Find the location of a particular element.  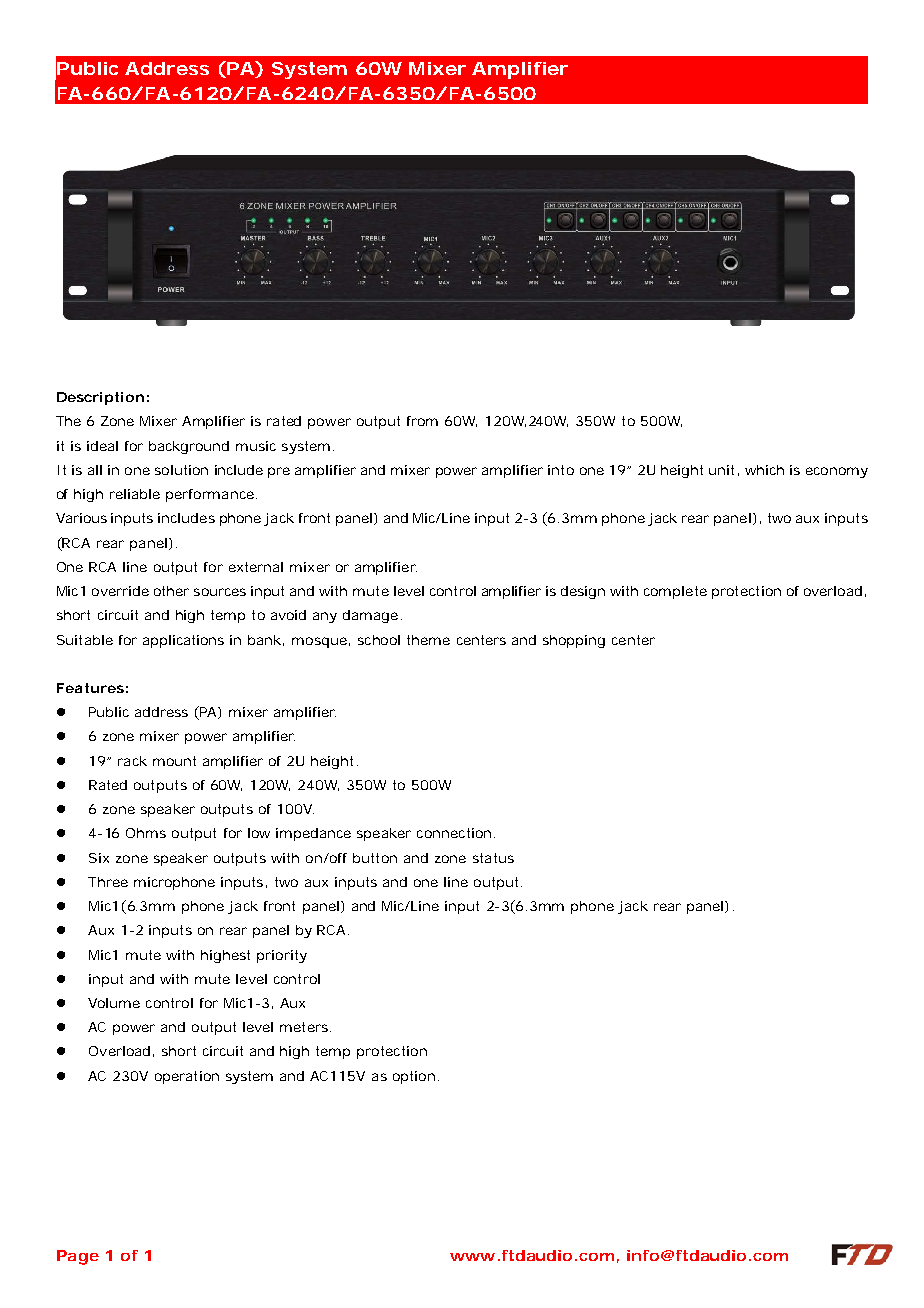

Volume is located at coordinates (114, 1003).
